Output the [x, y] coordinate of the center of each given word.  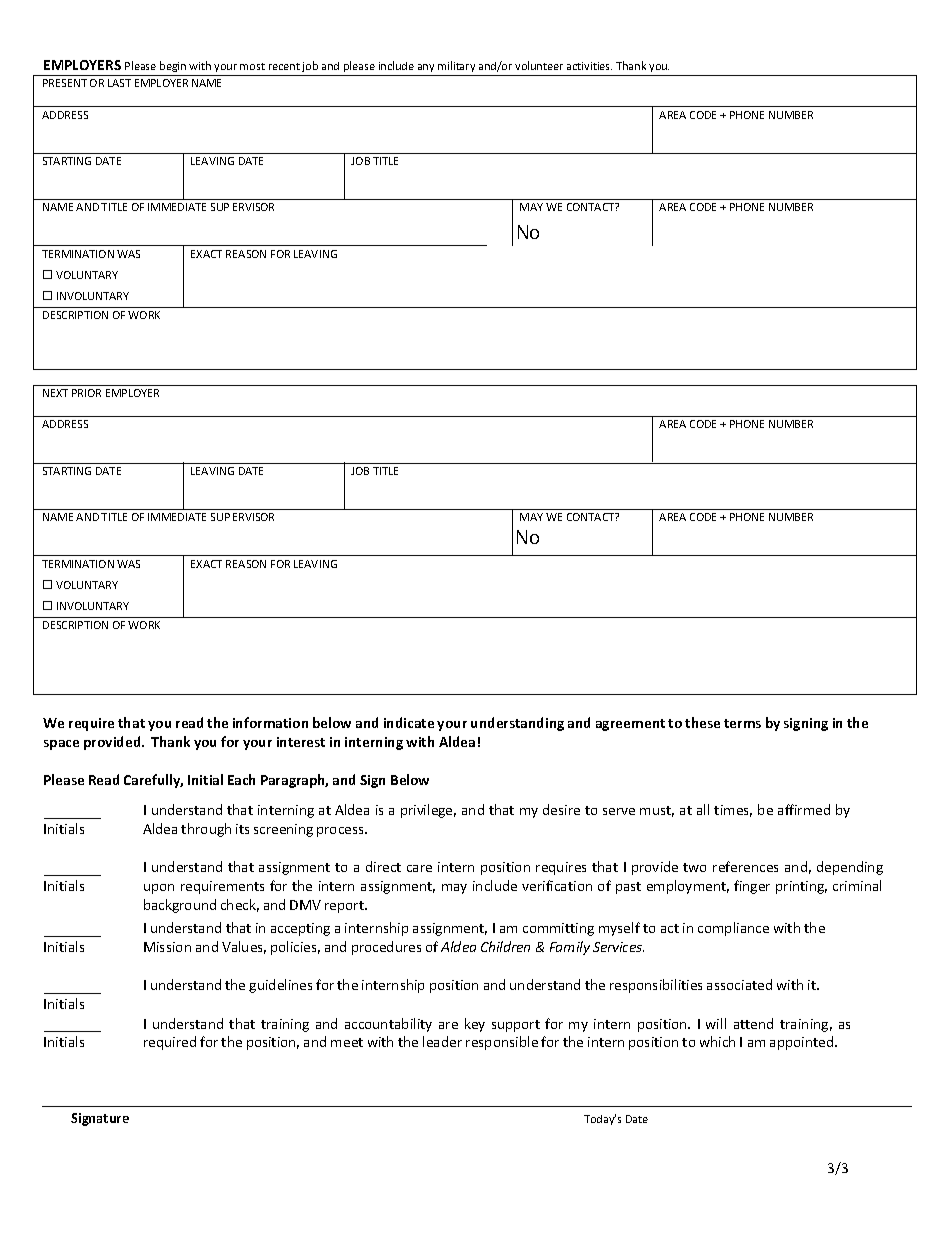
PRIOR [86, 393]
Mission [167, 947]
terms [742, 723]
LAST [119, 83]
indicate [409, 722]
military [456, 66]
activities [589, 66]
